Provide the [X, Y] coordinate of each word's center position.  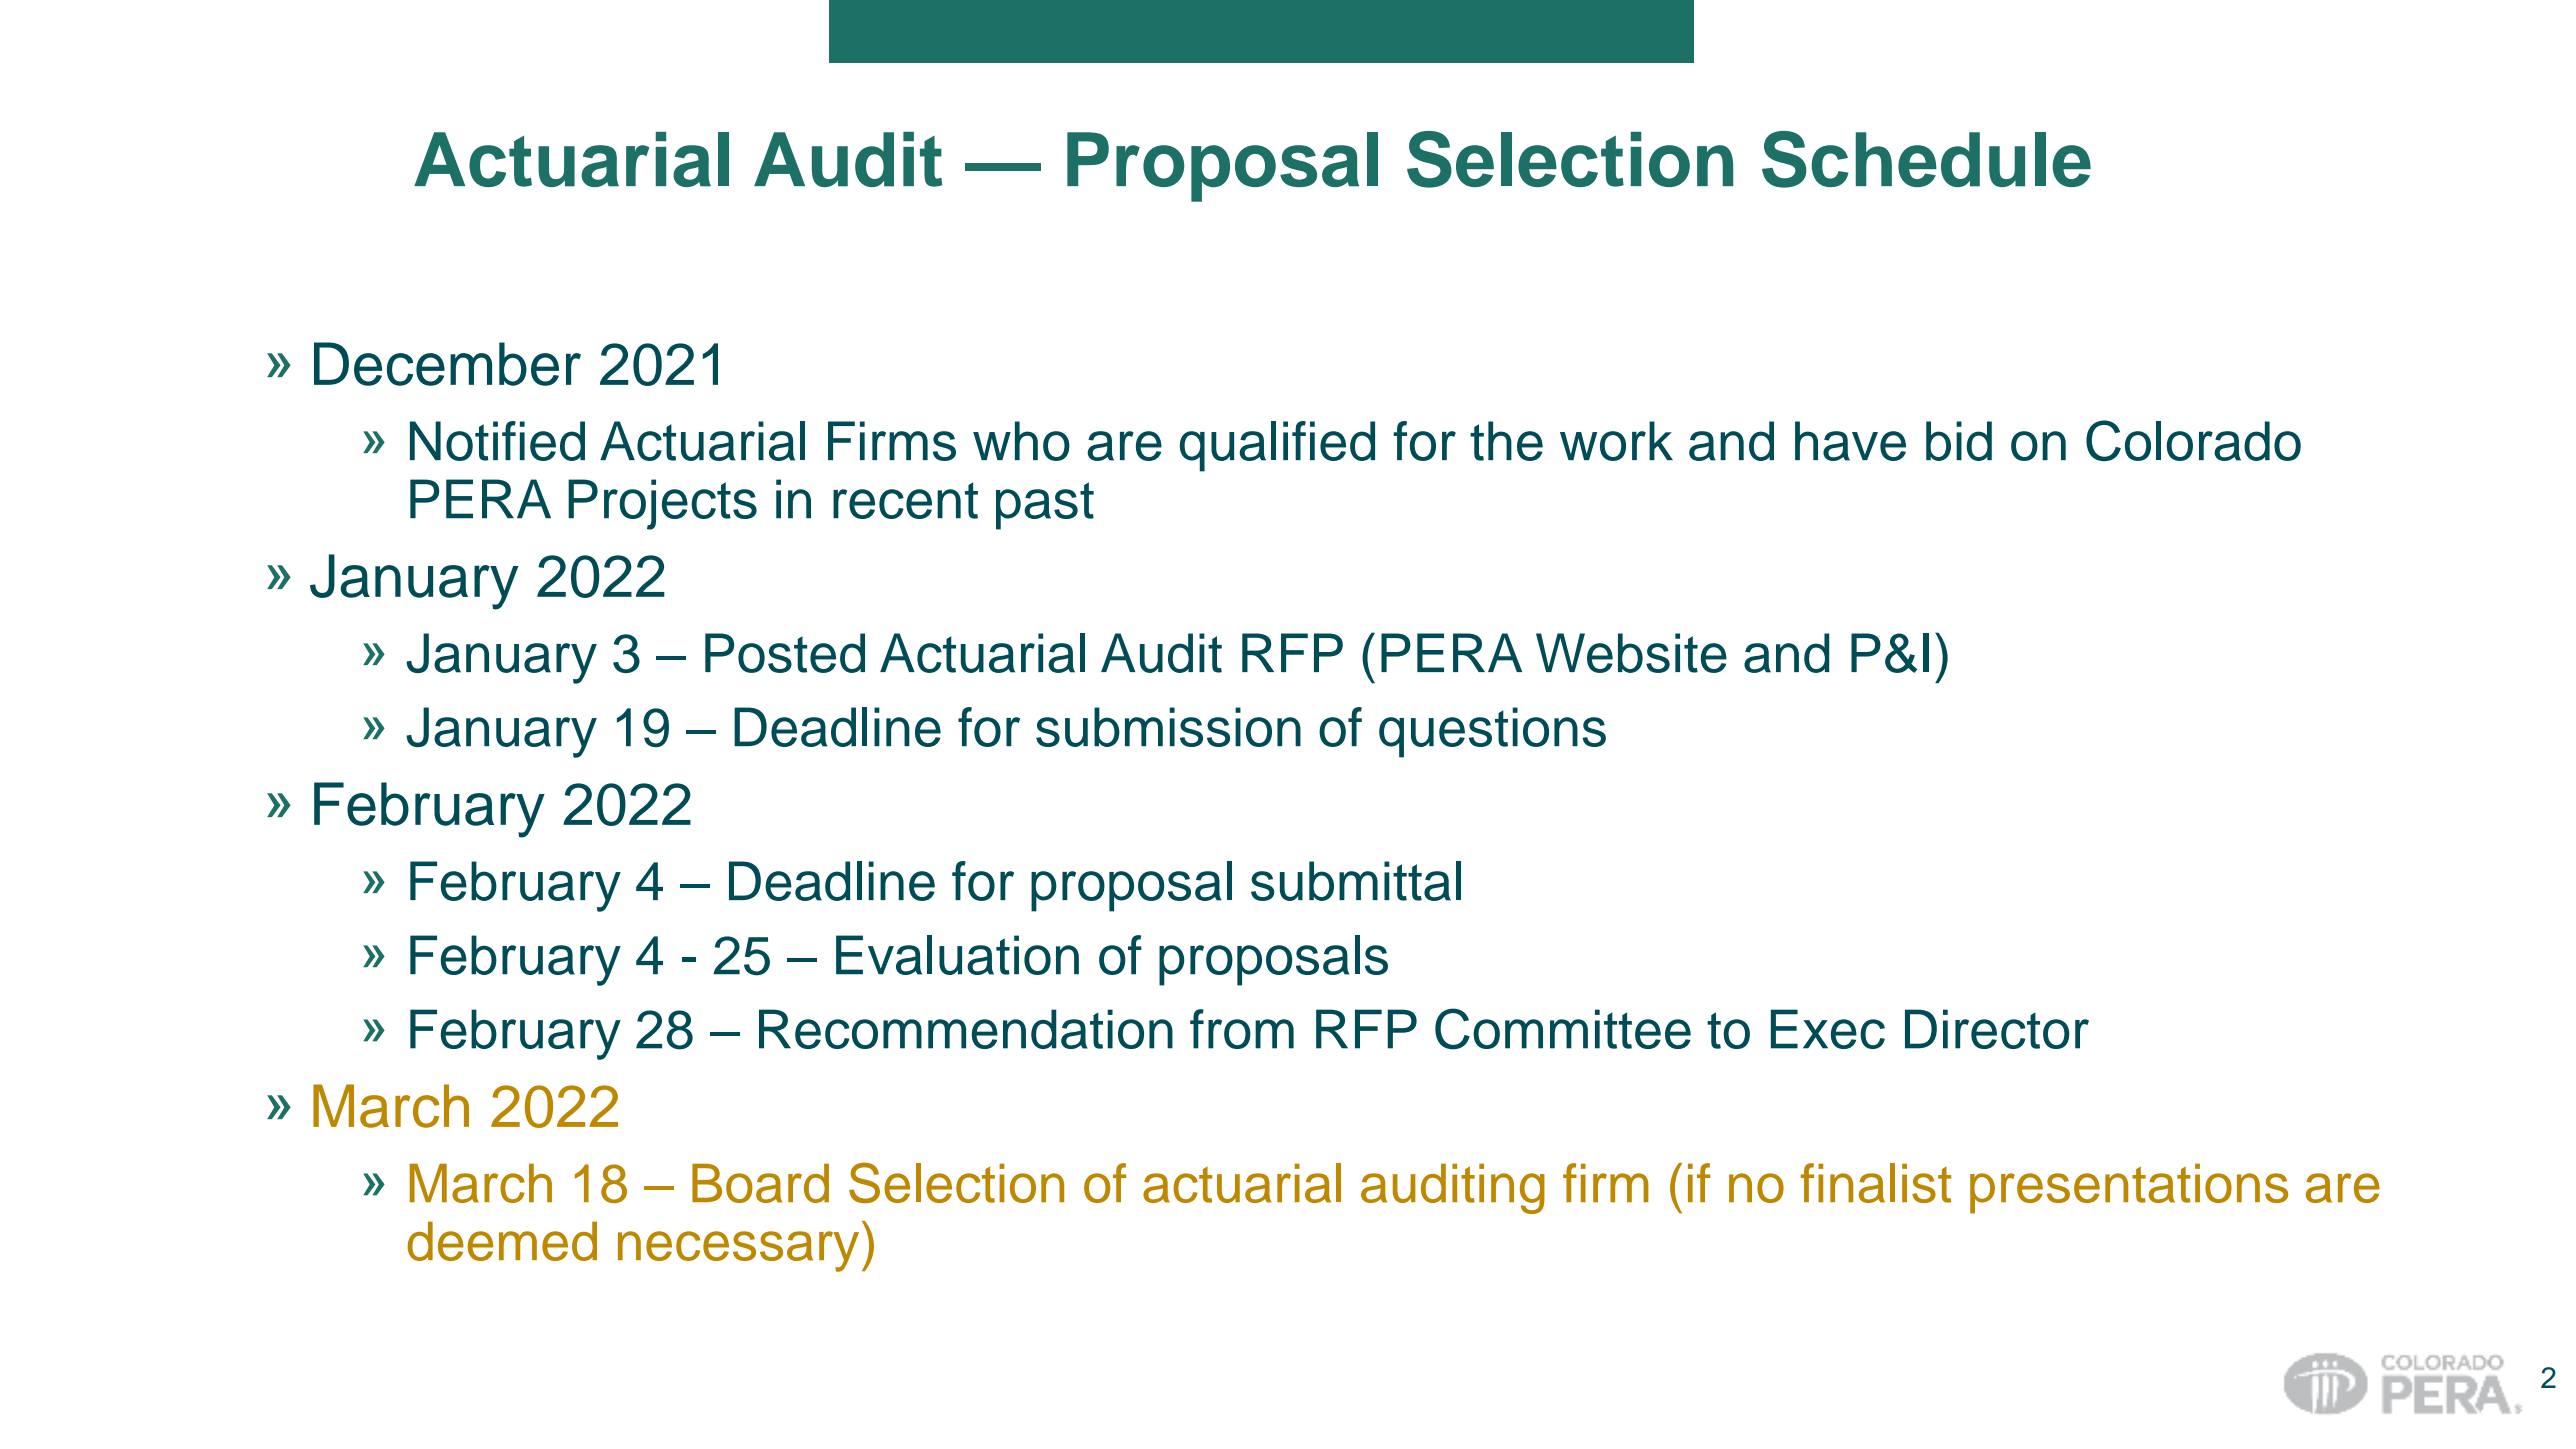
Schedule [1926, 159]
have [1850, 441]
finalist [1876, 1183]
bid [1959, 441]
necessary [738, 1251]
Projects [662, 504]
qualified [1277, 446]
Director [1997, 1029]
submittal [1356, 881]
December [447, 364]
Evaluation [957, 955]
